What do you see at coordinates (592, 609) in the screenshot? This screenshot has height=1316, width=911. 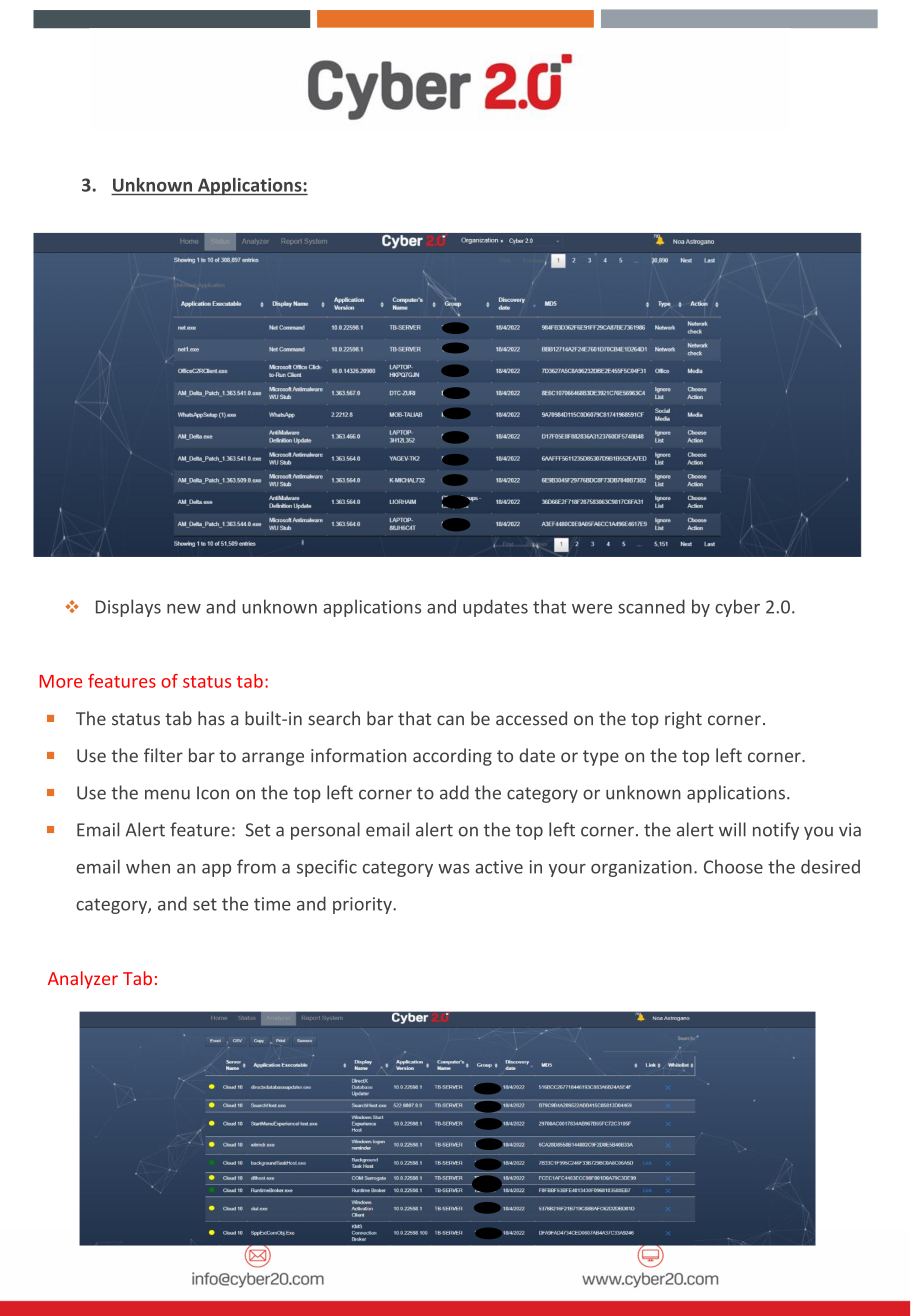 I see `were` at bounding box center [592, 609].
